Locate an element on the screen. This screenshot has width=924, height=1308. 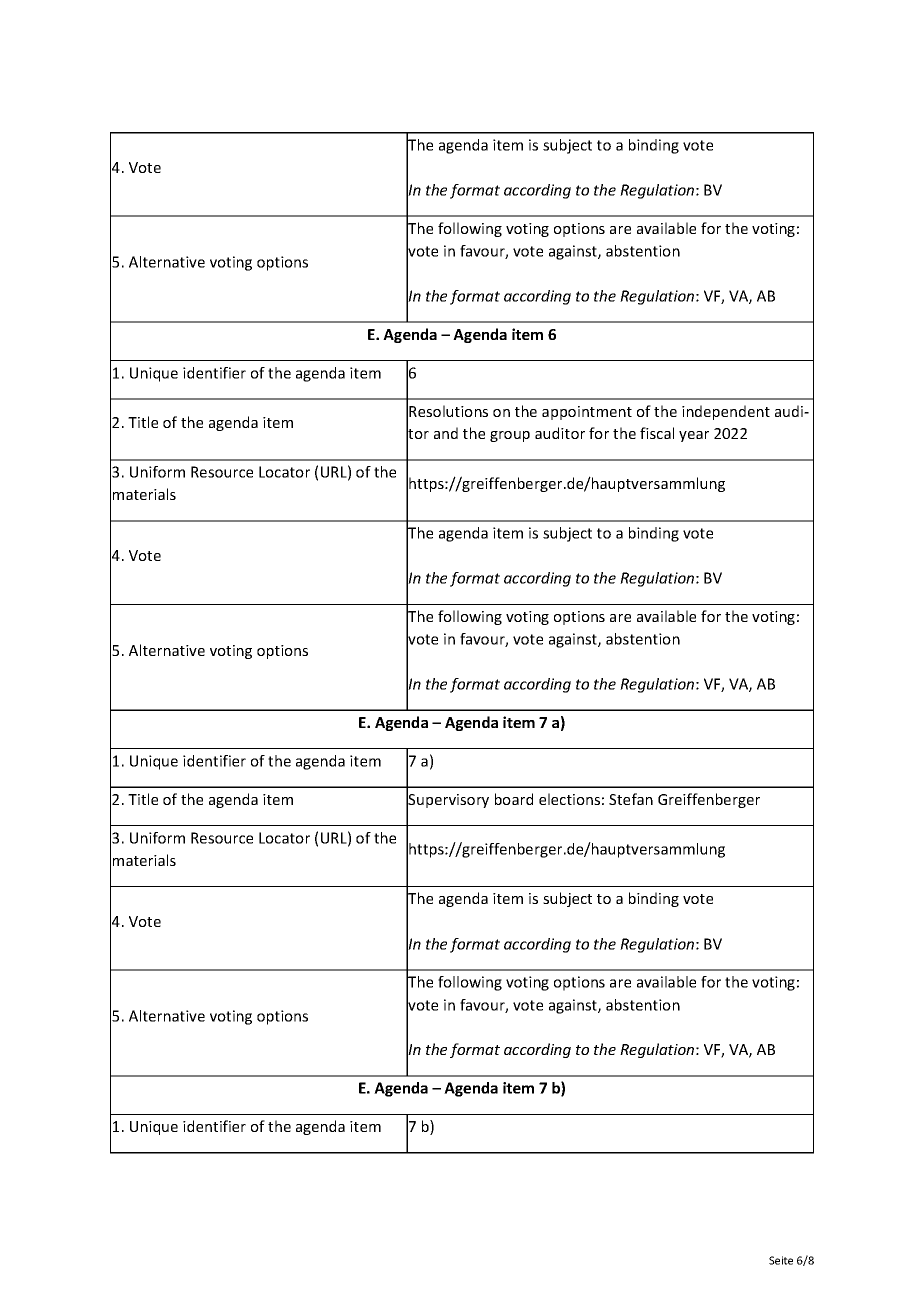
Stefan is located at coordinates (631, 799).
